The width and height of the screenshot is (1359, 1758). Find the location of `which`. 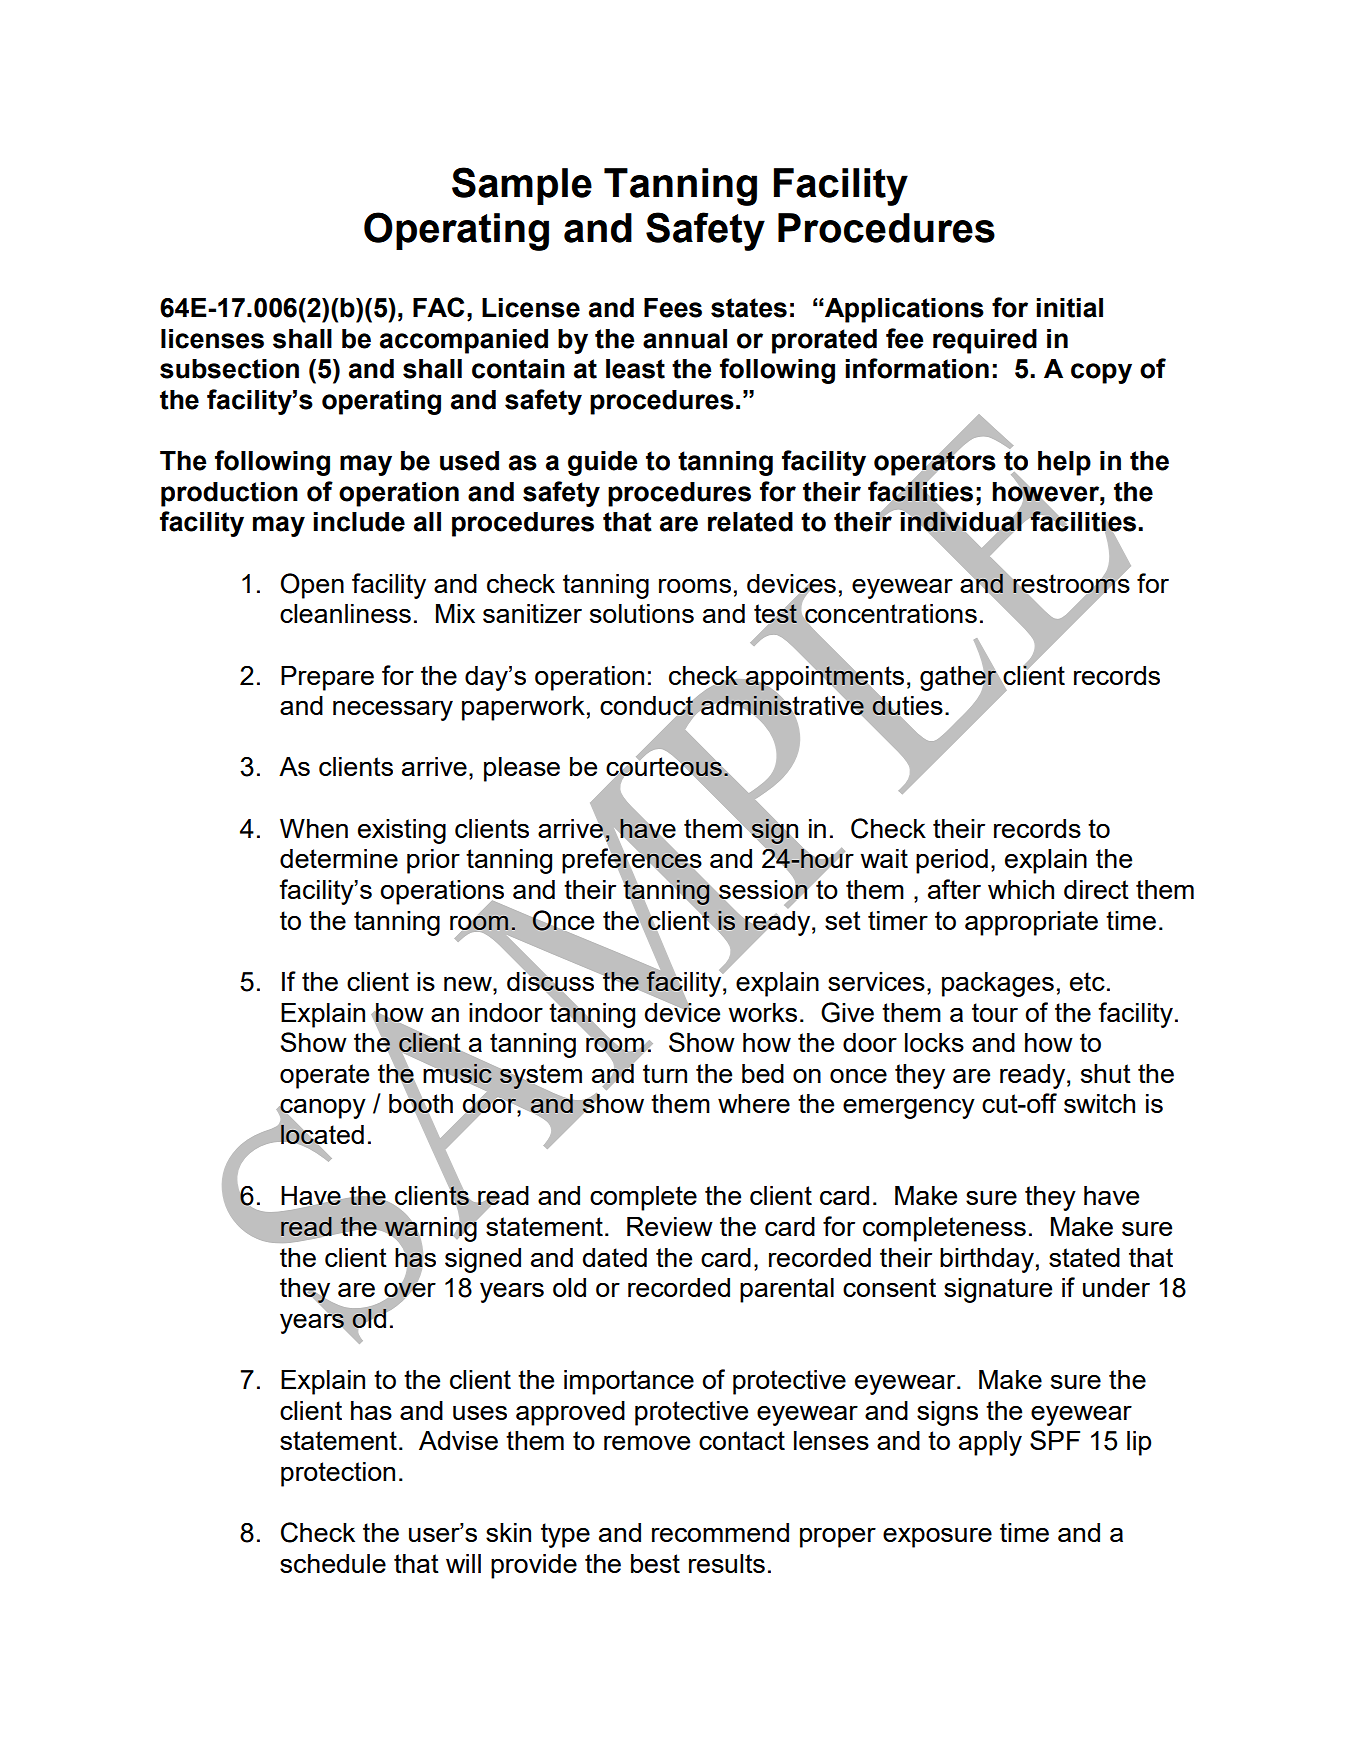

which is located at coordinates (1021, 889).
